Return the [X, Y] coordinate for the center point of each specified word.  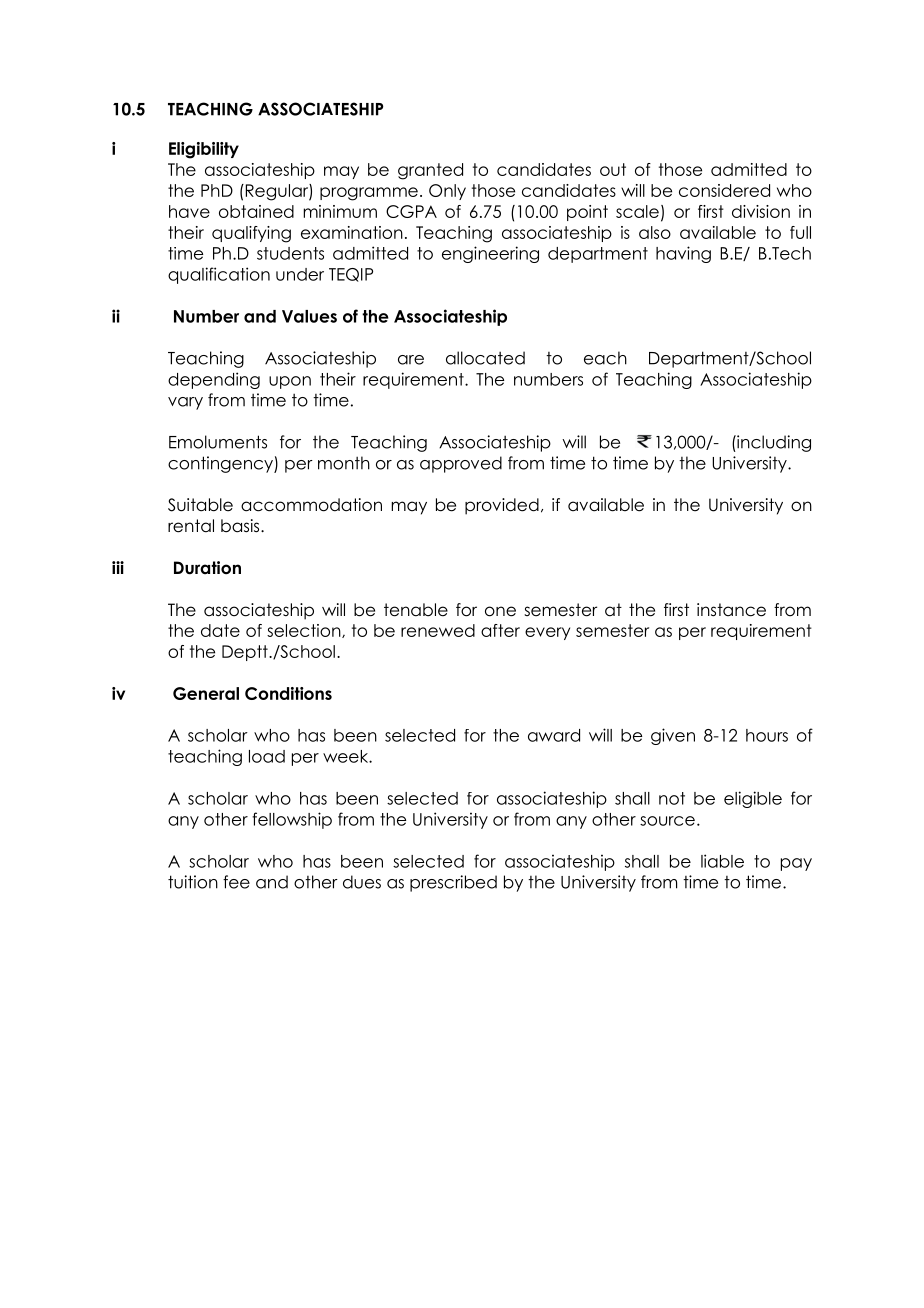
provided [502, 506]
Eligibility [204, 150]
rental [191, 526]
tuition [193, 882]
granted [430, 171]
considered [724, 190]
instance [731, 610]
